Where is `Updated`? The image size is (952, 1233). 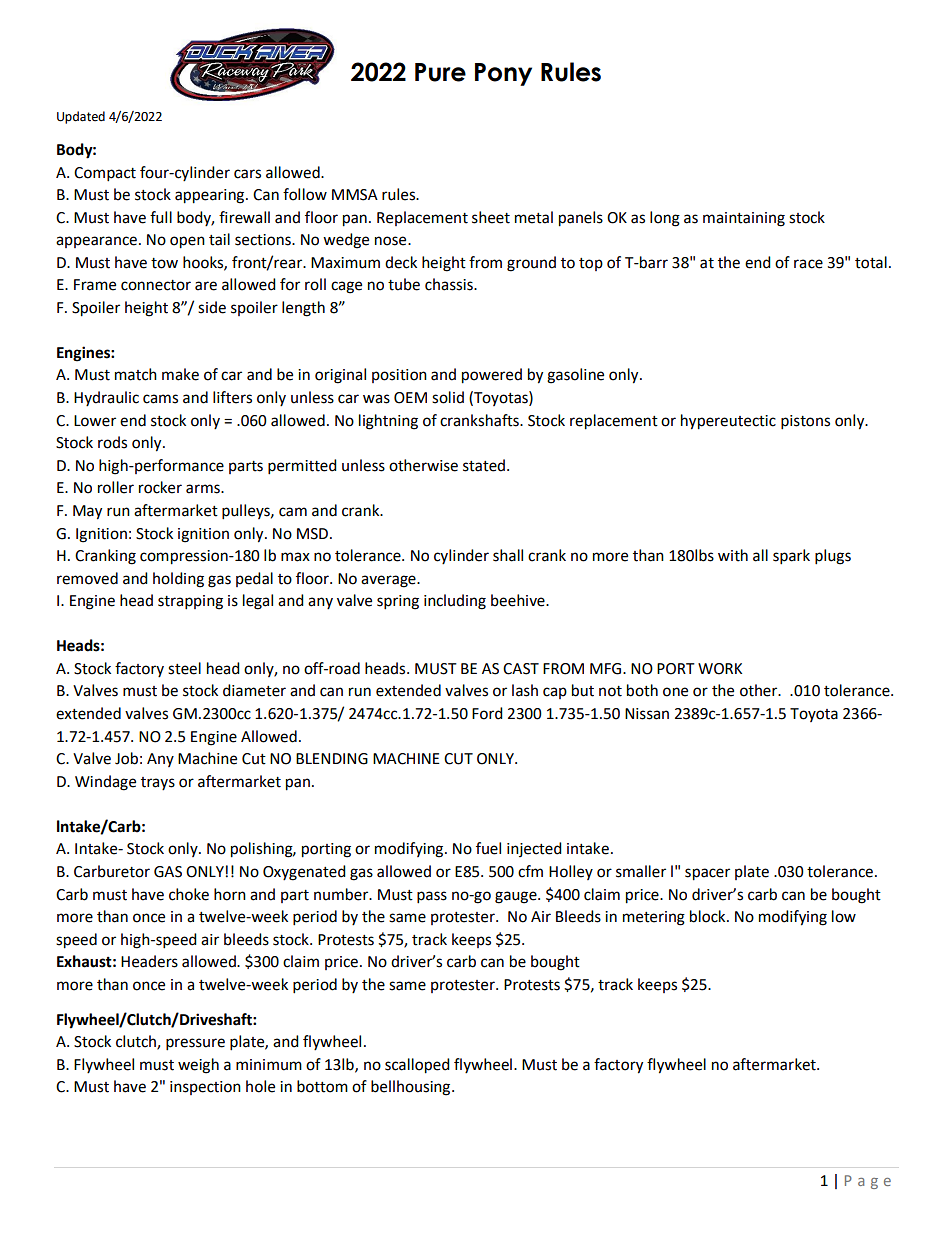
Updated is located at coordinates (81, 117).
